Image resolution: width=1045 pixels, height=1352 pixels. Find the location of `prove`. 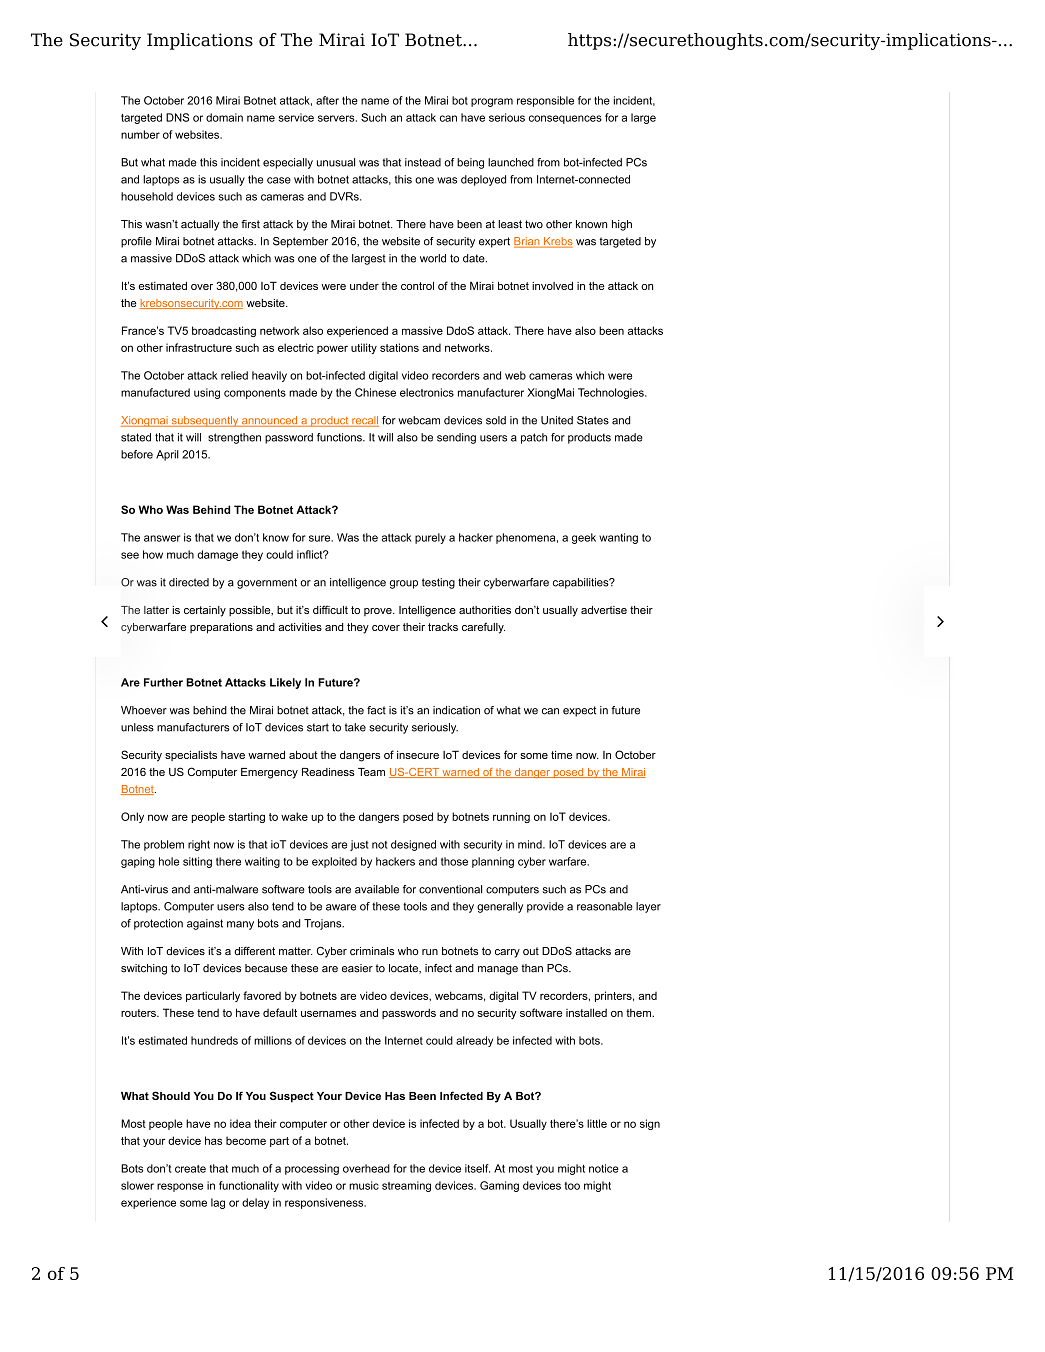

prove is located at coordinates (379, 612).
